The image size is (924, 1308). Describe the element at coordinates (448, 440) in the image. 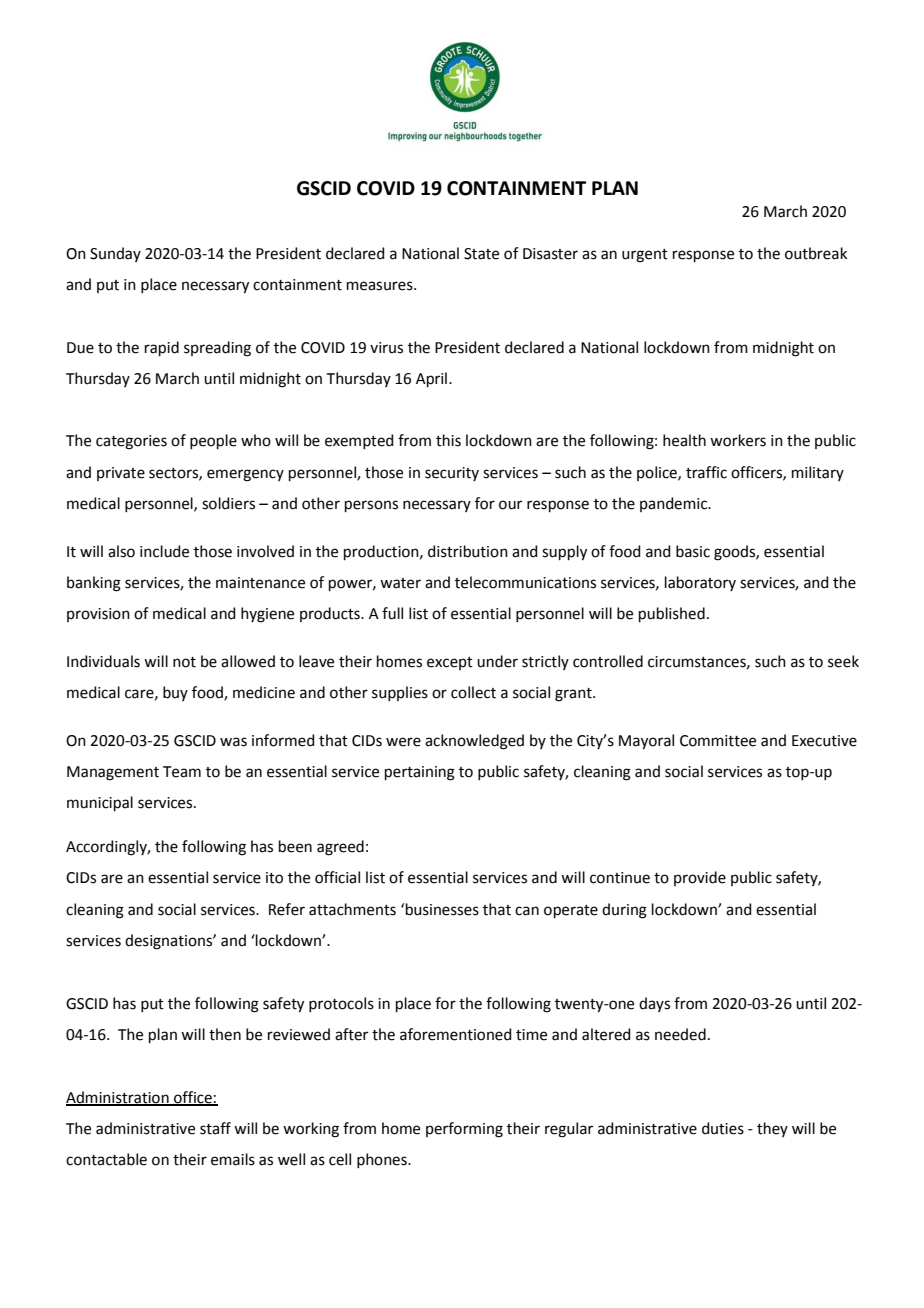

I see `this` at that location.
